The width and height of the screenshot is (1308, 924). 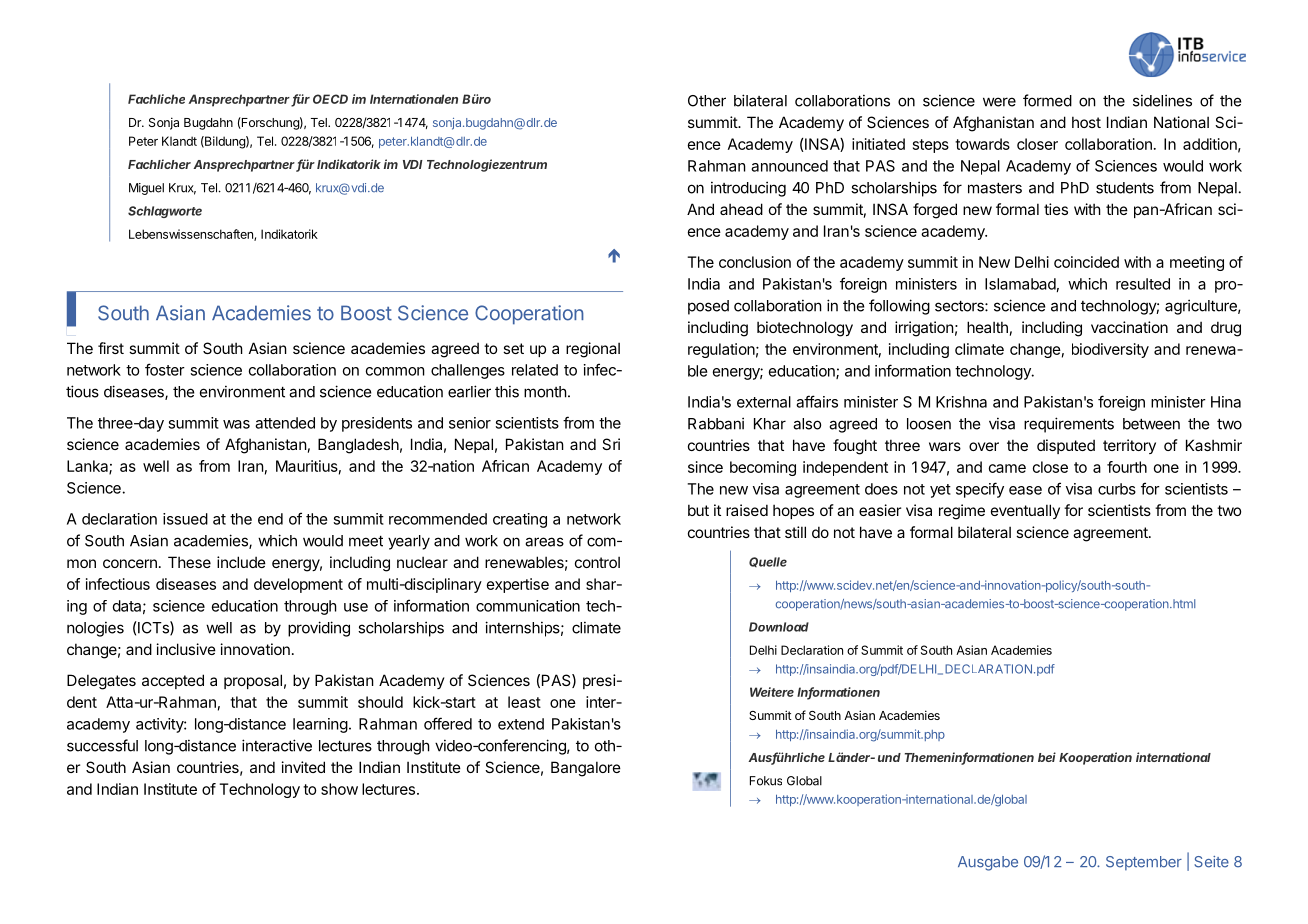 I want to click on since, so click(x=705, y=467).
